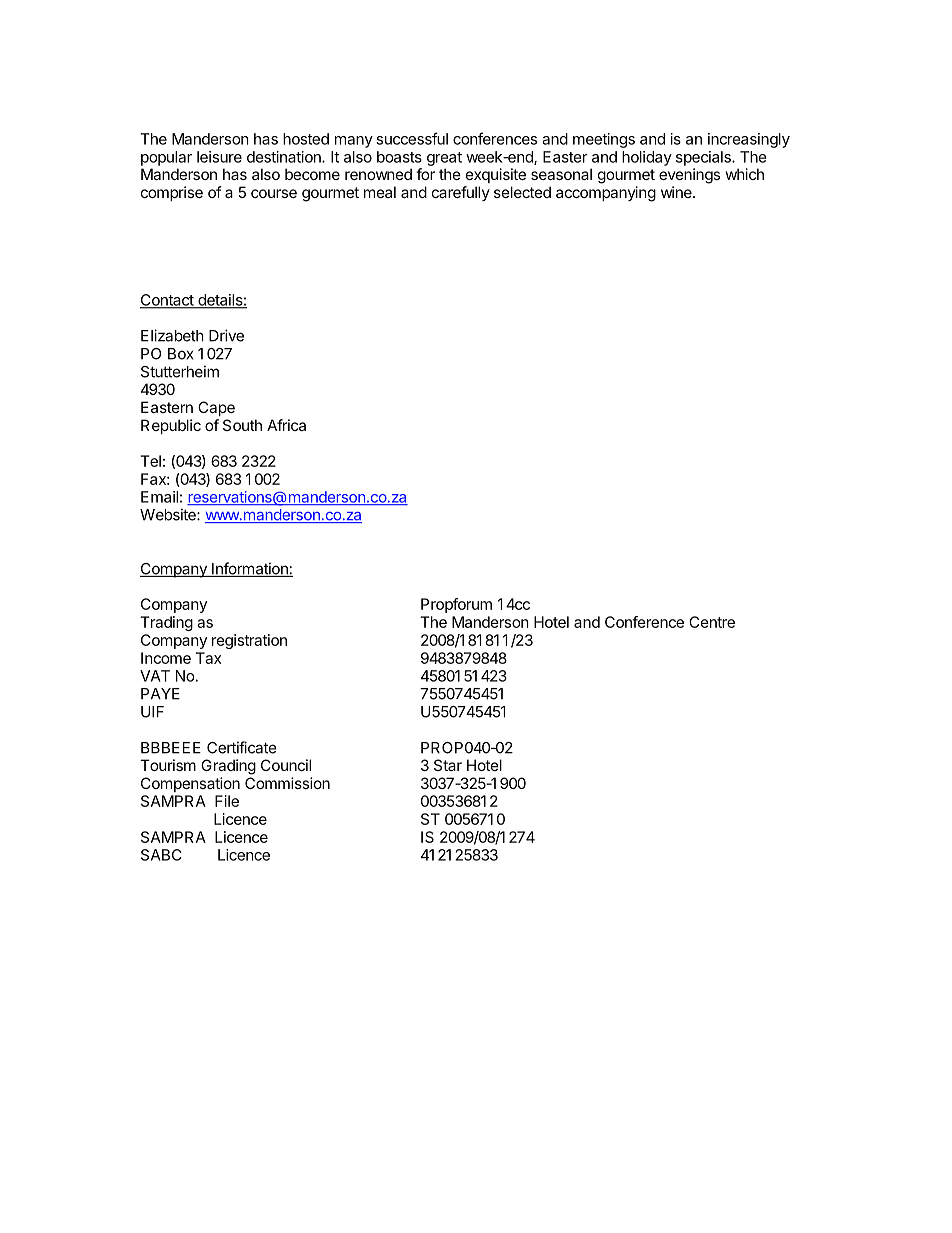 The width and height of the page is (952, 1233). Describe the element at coordinates (249, 641) in the page. I see `registration` at that location.
